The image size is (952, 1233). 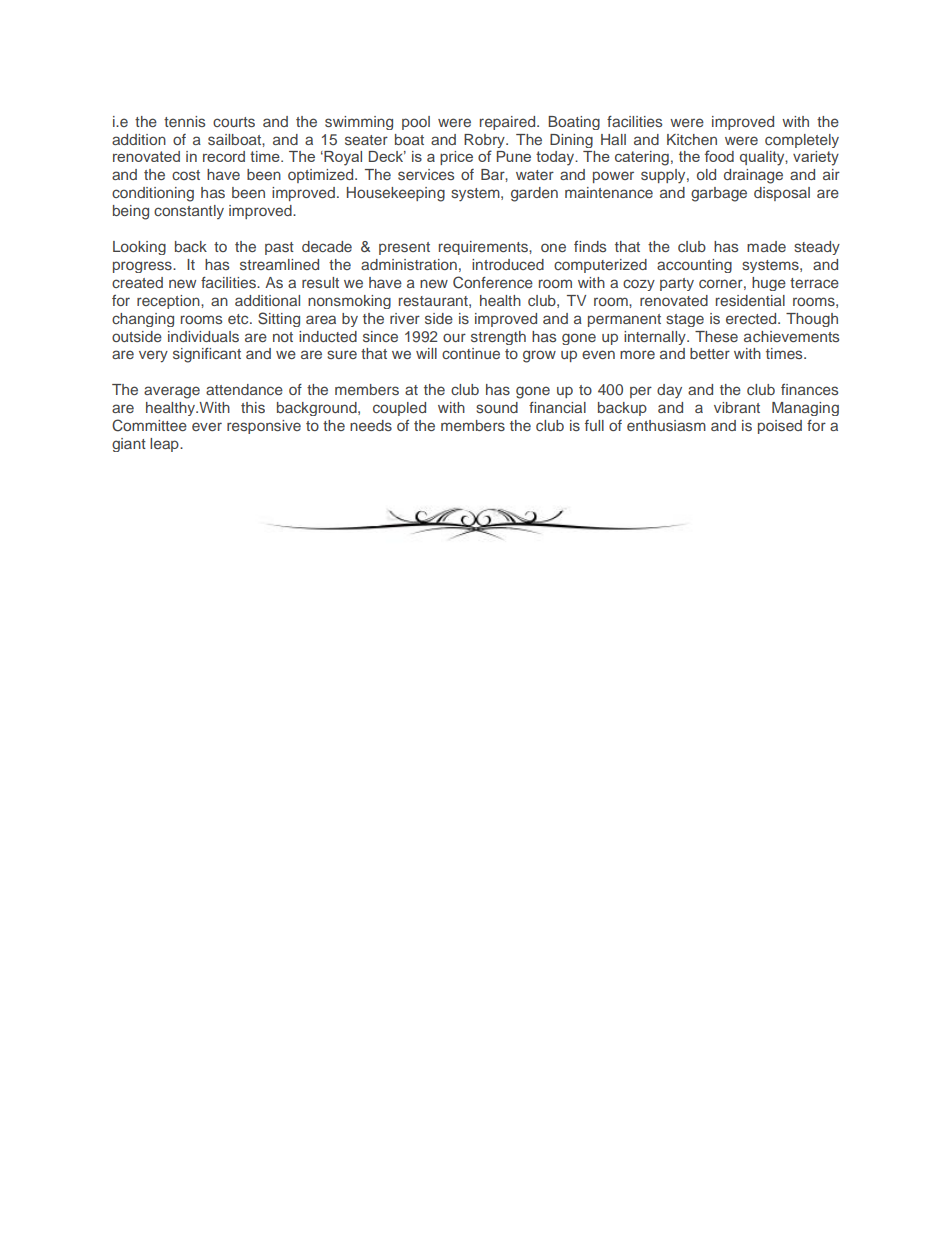 What do you see at coordinates (234, 122) in the document?
I see `courts` at bounding box center [234, 122].
